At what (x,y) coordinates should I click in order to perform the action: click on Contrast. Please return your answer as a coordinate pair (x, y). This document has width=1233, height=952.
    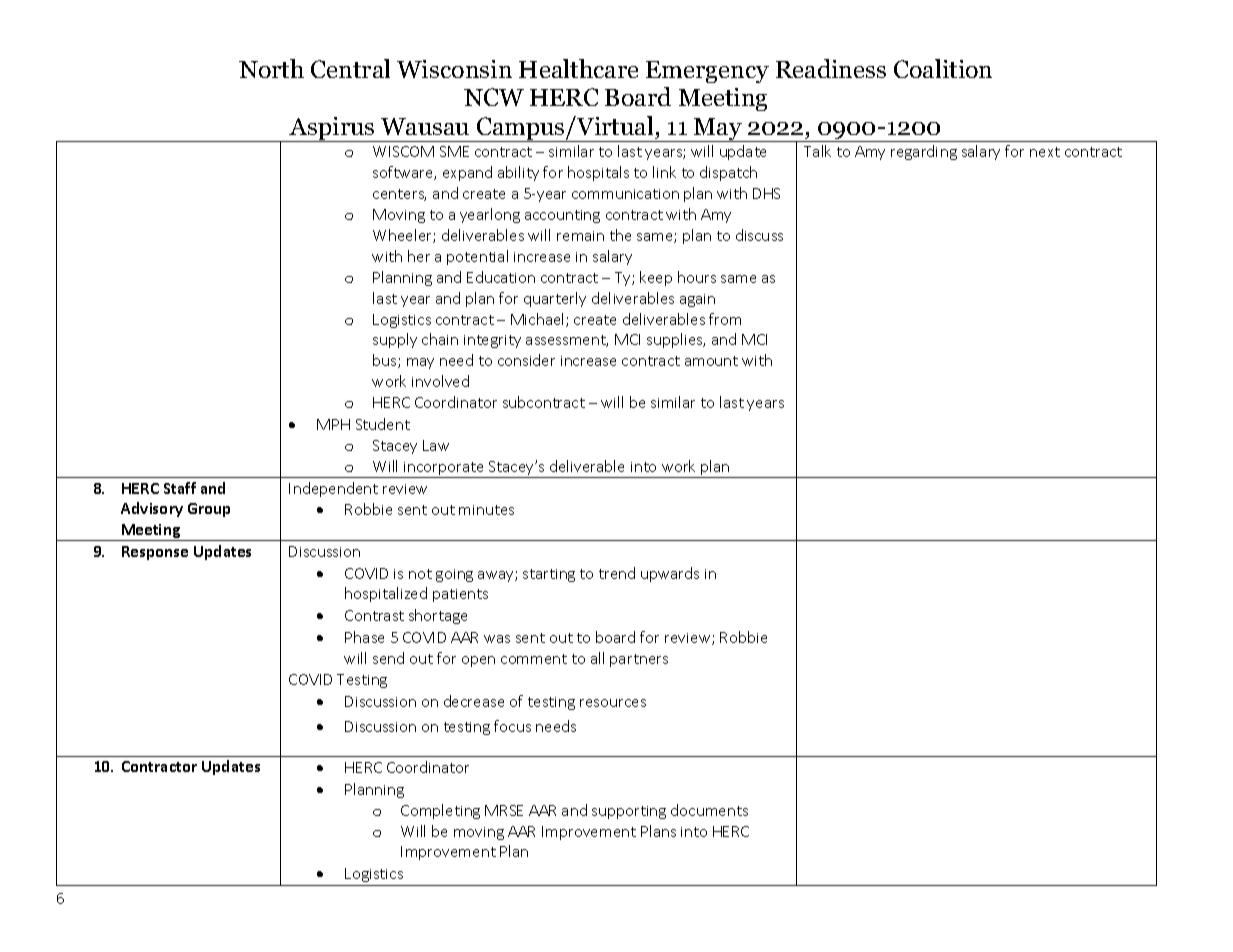
    Looking at the image, I should click on (374, 615).
